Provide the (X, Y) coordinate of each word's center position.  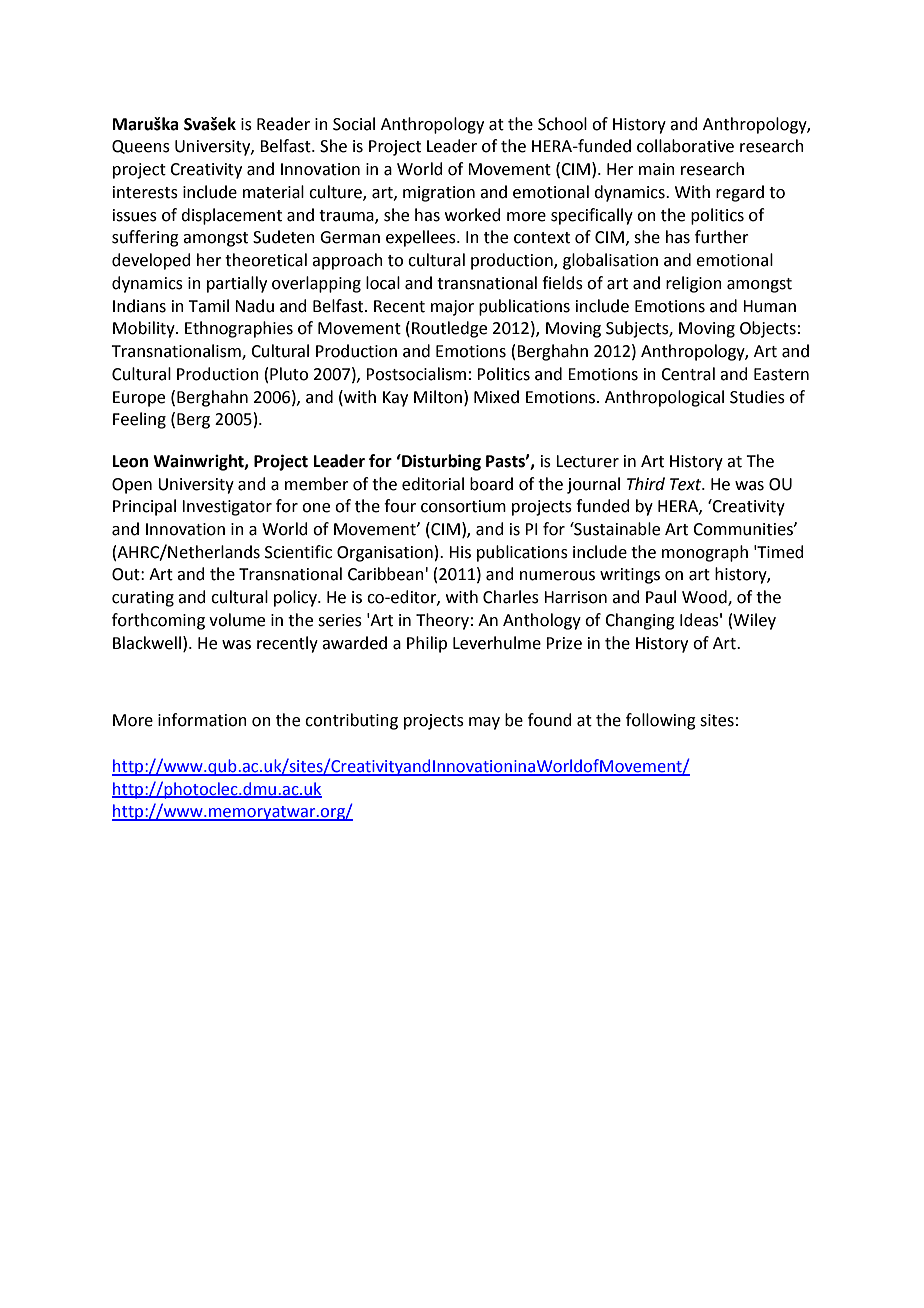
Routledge (449, 329)
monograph (705, 553)
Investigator (227, 508)
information (202, 720)
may (484, 723)
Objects (768, 329)
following (661, 721)
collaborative (685, 146)
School (562, 124)
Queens (141, 147)
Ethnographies (239, 329)
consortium (463, 506)
